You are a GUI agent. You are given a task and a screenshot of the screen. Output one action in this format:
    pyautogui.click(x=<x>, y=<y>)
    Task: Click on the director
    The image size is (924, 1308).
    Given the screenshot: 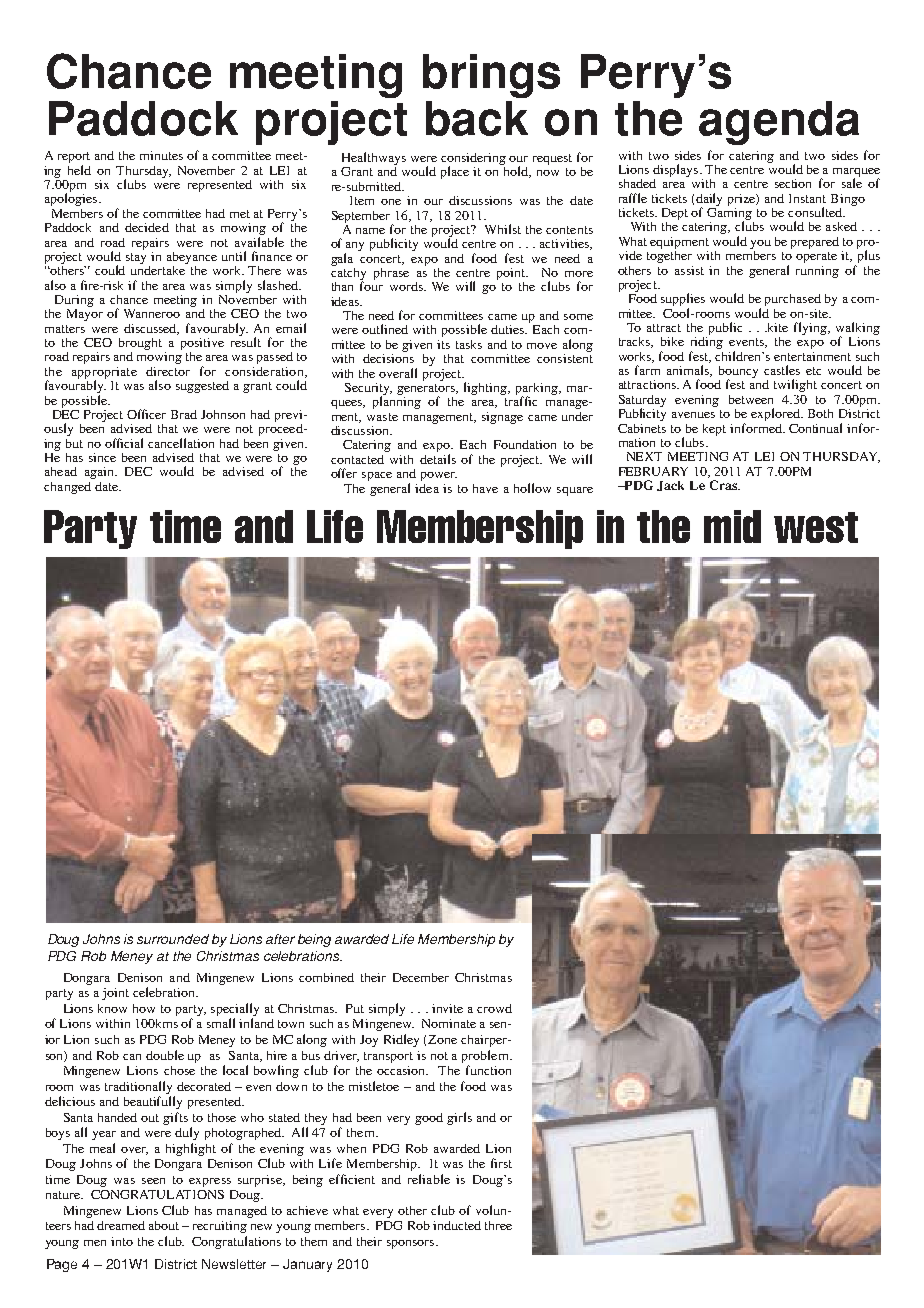 What is the action you would take?
    pyautogui.click(x=168, y=371)
